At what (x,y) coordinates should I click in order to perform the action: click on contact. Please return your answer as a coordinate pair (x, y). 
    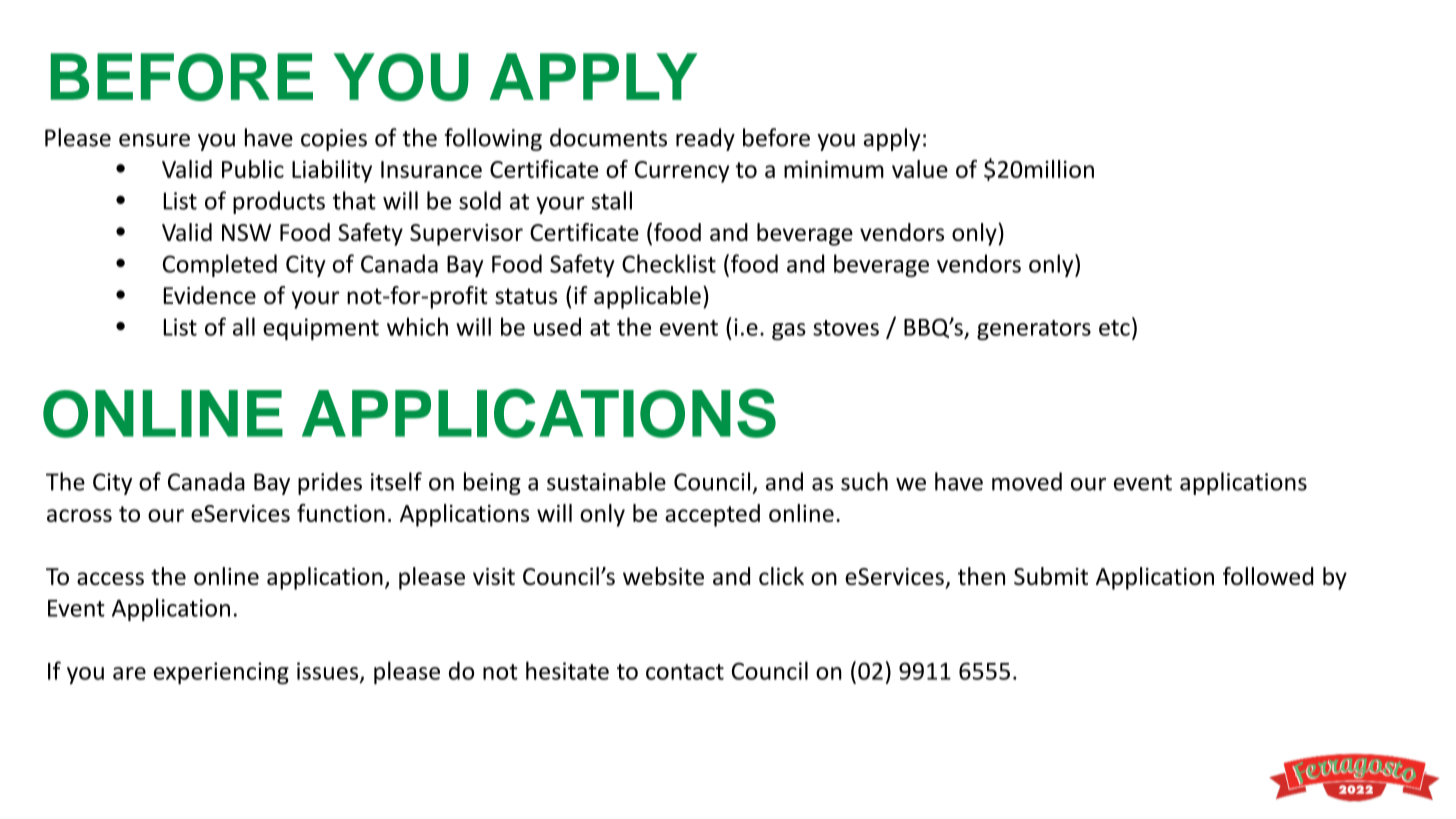
    Looking at the image, I should click on (685, 672).
